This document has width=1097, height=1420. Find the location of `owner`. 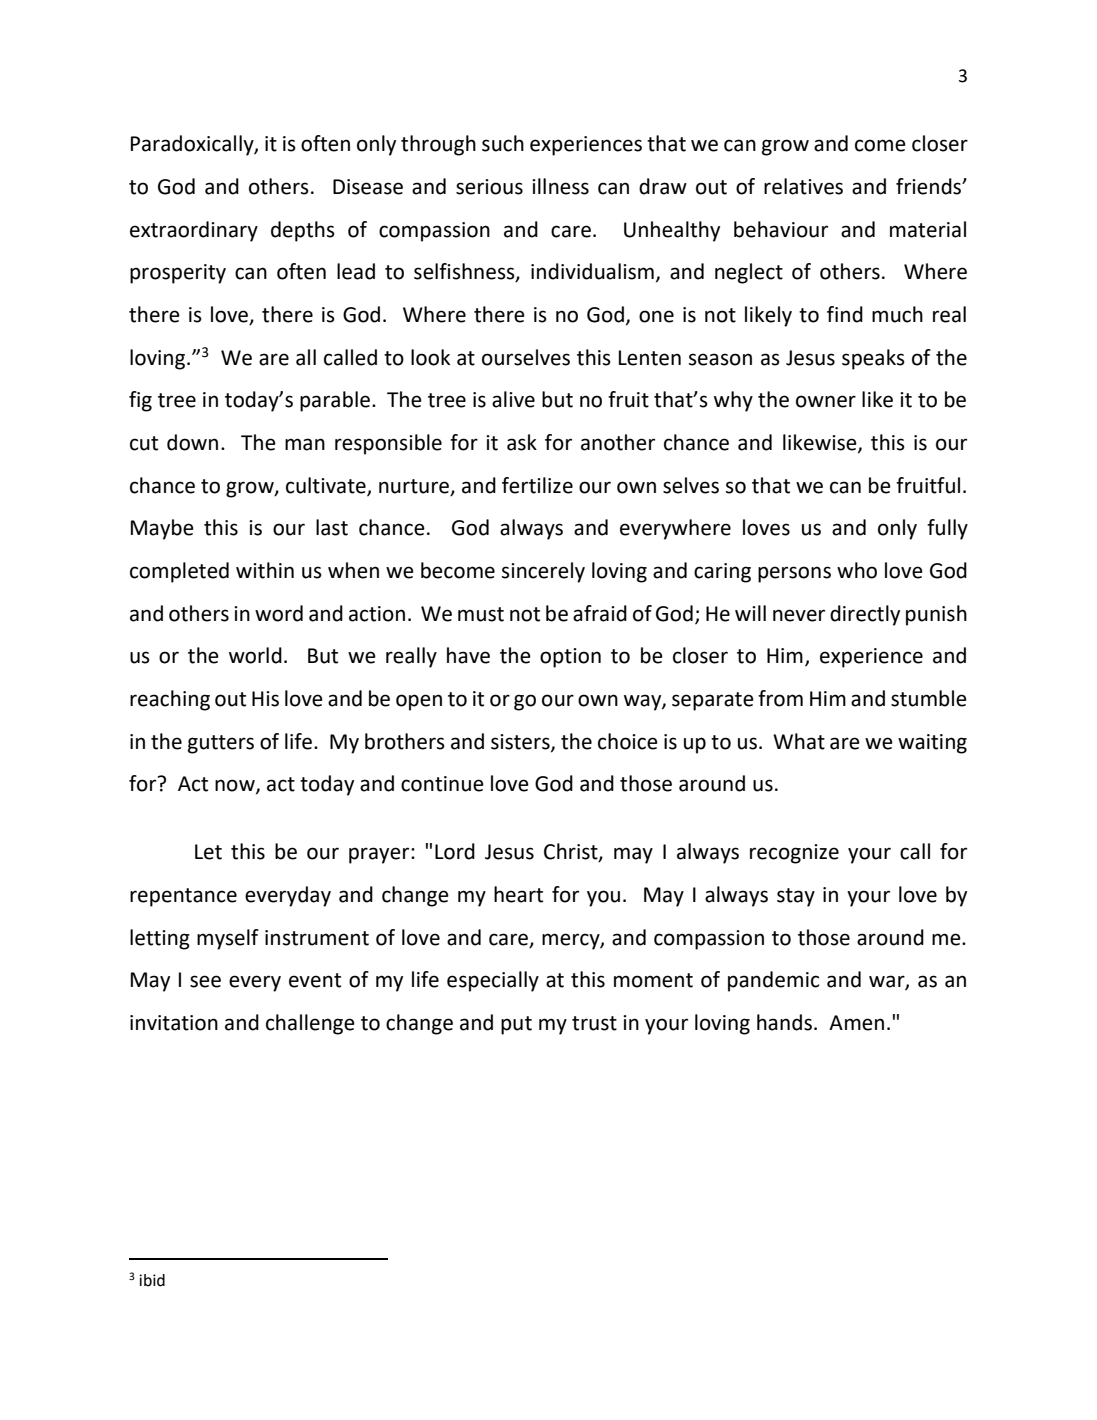

owner is located at coordinates (826, 401).
